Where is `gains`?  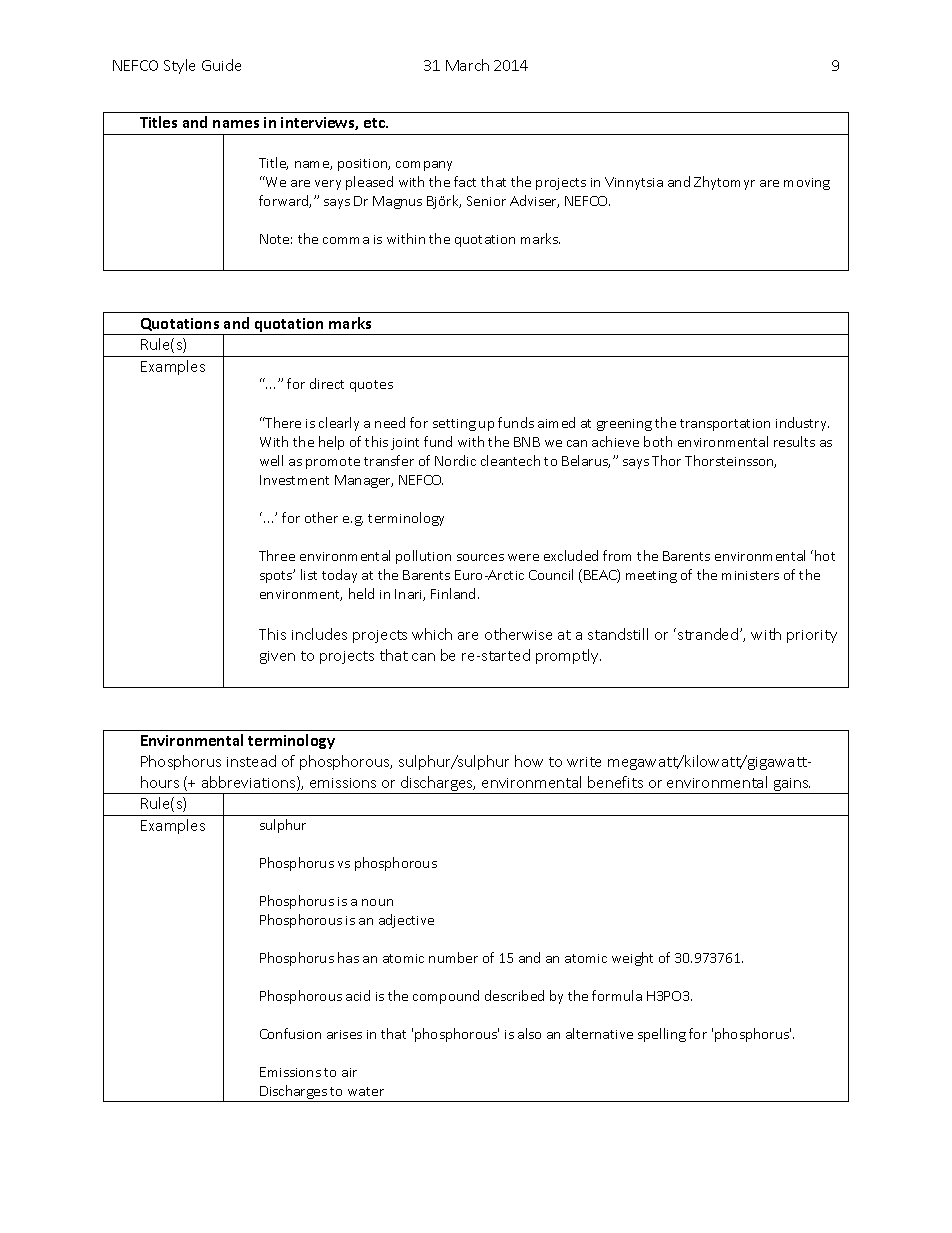
gains is located at coordinates (791, 786).
